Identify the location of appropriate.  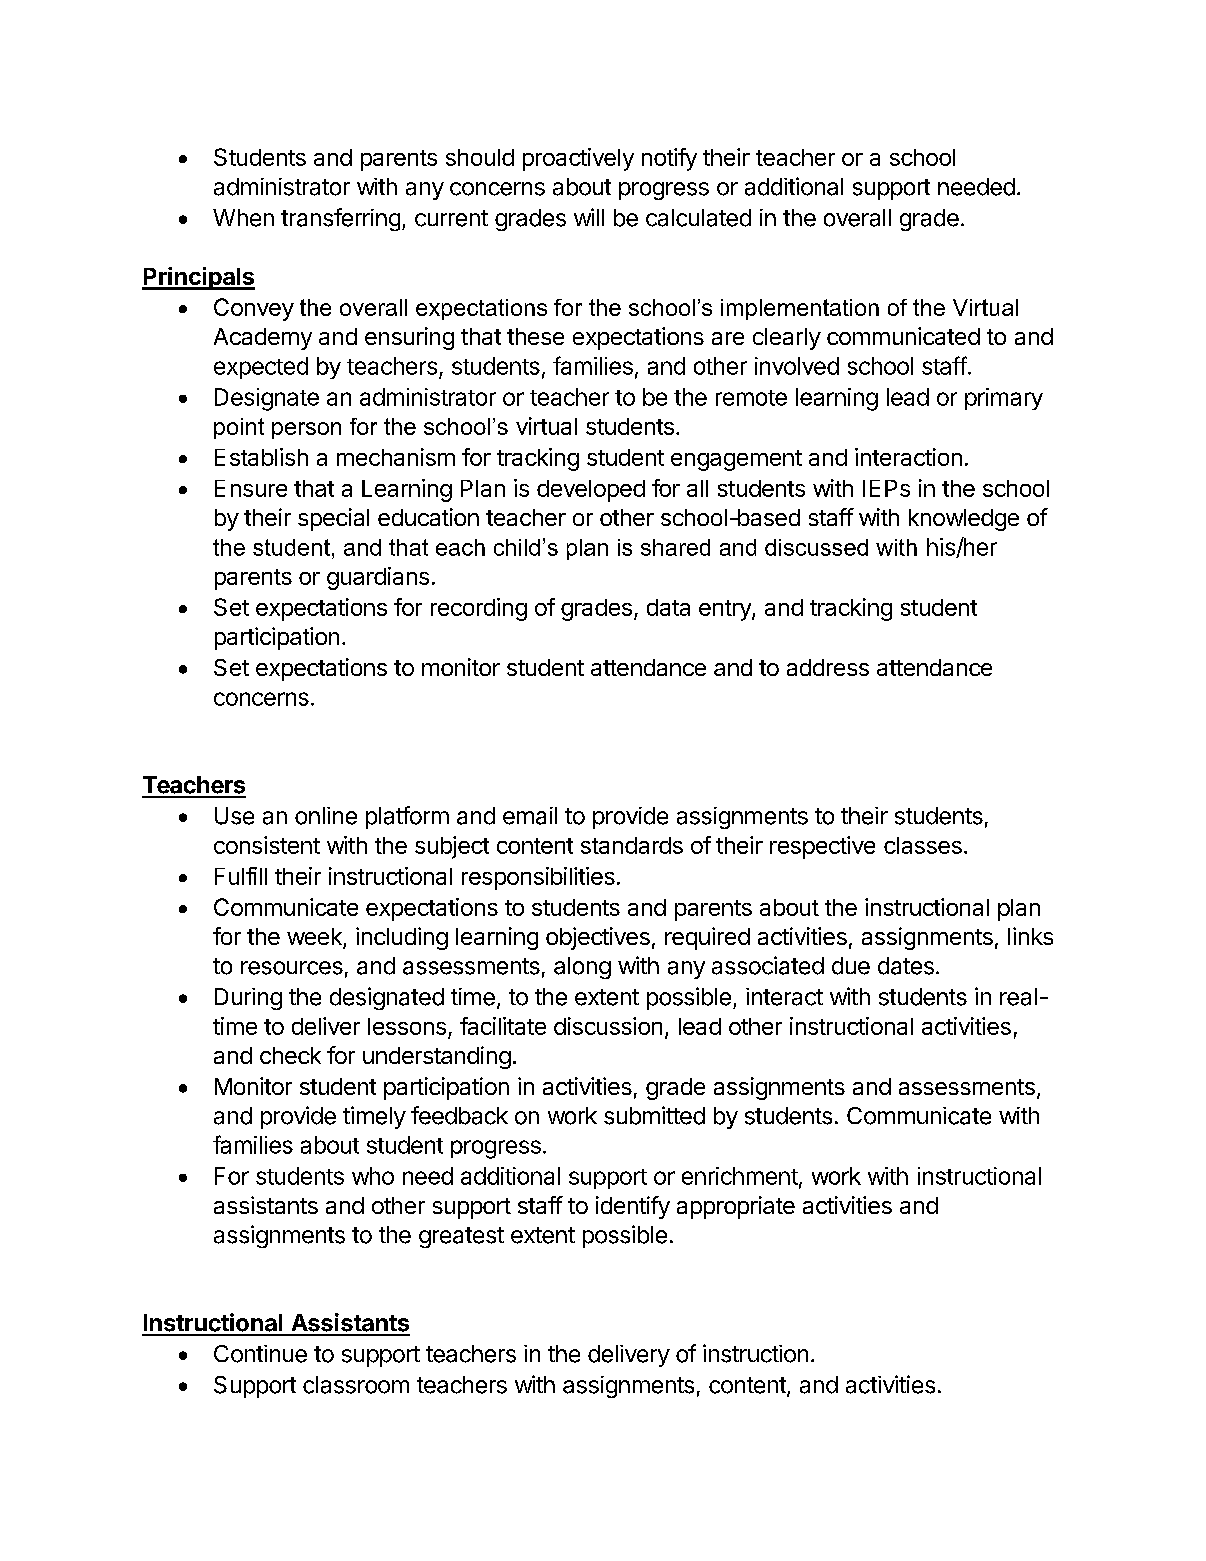
(736, 1207).
